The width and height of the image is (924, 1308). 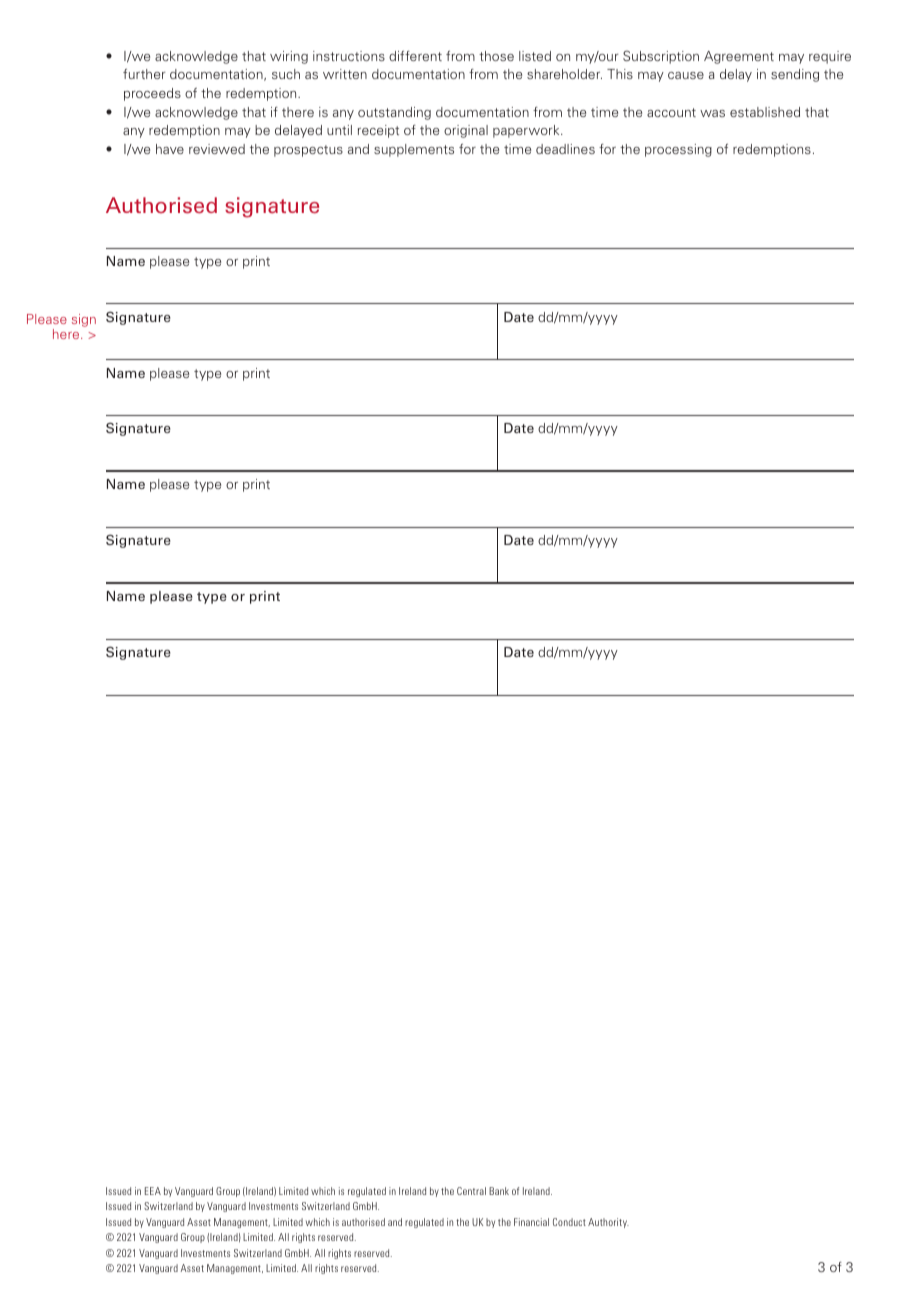 I want to click on those, so click(x=496, y=56).
